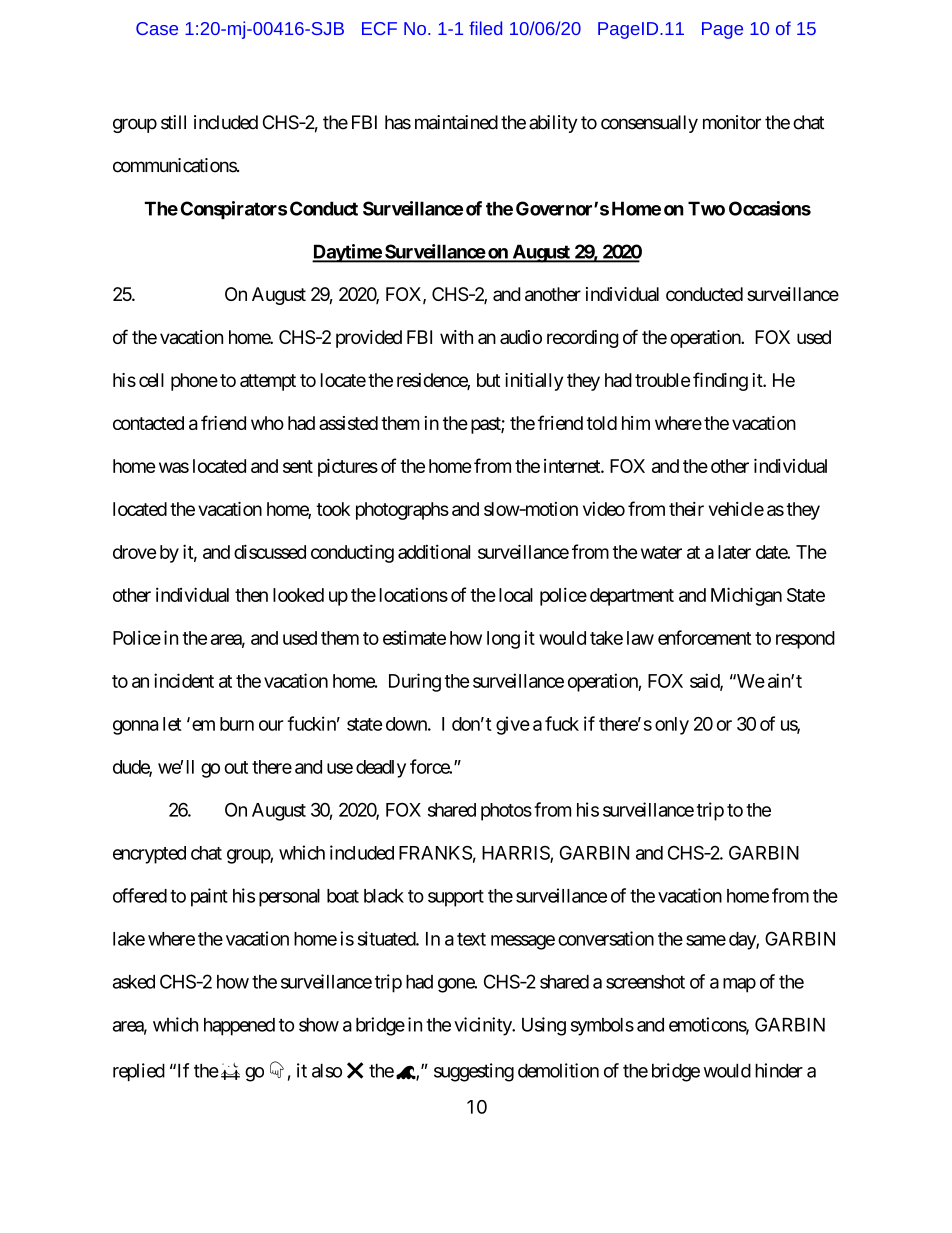  Describe the element at coordinates (779, 1070) in the screenshot. I see `hinder` at that location.
